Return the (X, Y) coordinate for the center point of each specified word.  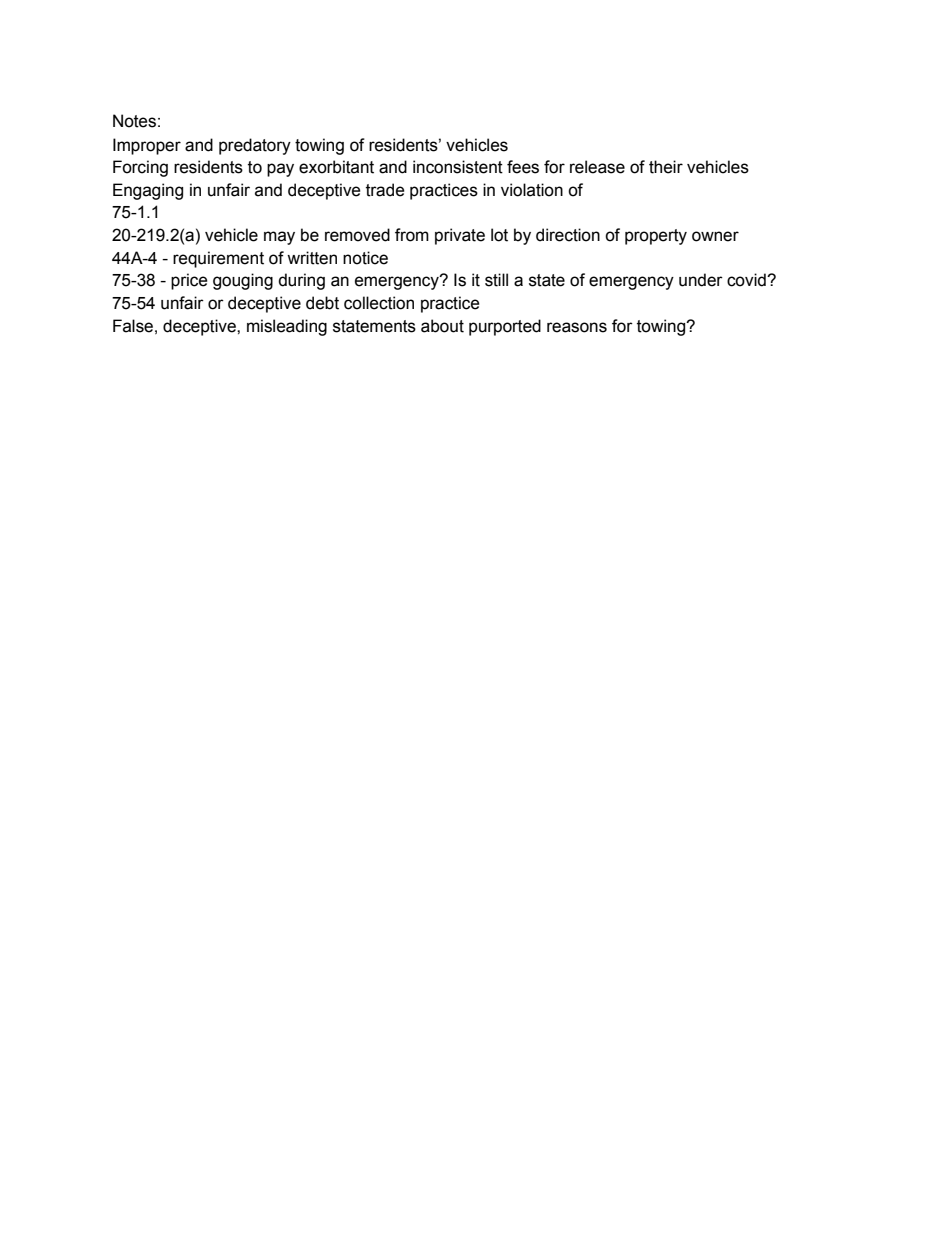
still (496, 280)
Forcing (140, 168)
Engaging (148, 191)
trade (385, 190)
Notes (134, 121)
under (701, 280)
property (656, 237)
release (597, 167)
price (189, 281)
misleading (287, 327)
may (279, 238)
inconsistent (458, 167)
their (666, 167)
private (460, 236)
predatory (255, 146)
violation (532, 190)
